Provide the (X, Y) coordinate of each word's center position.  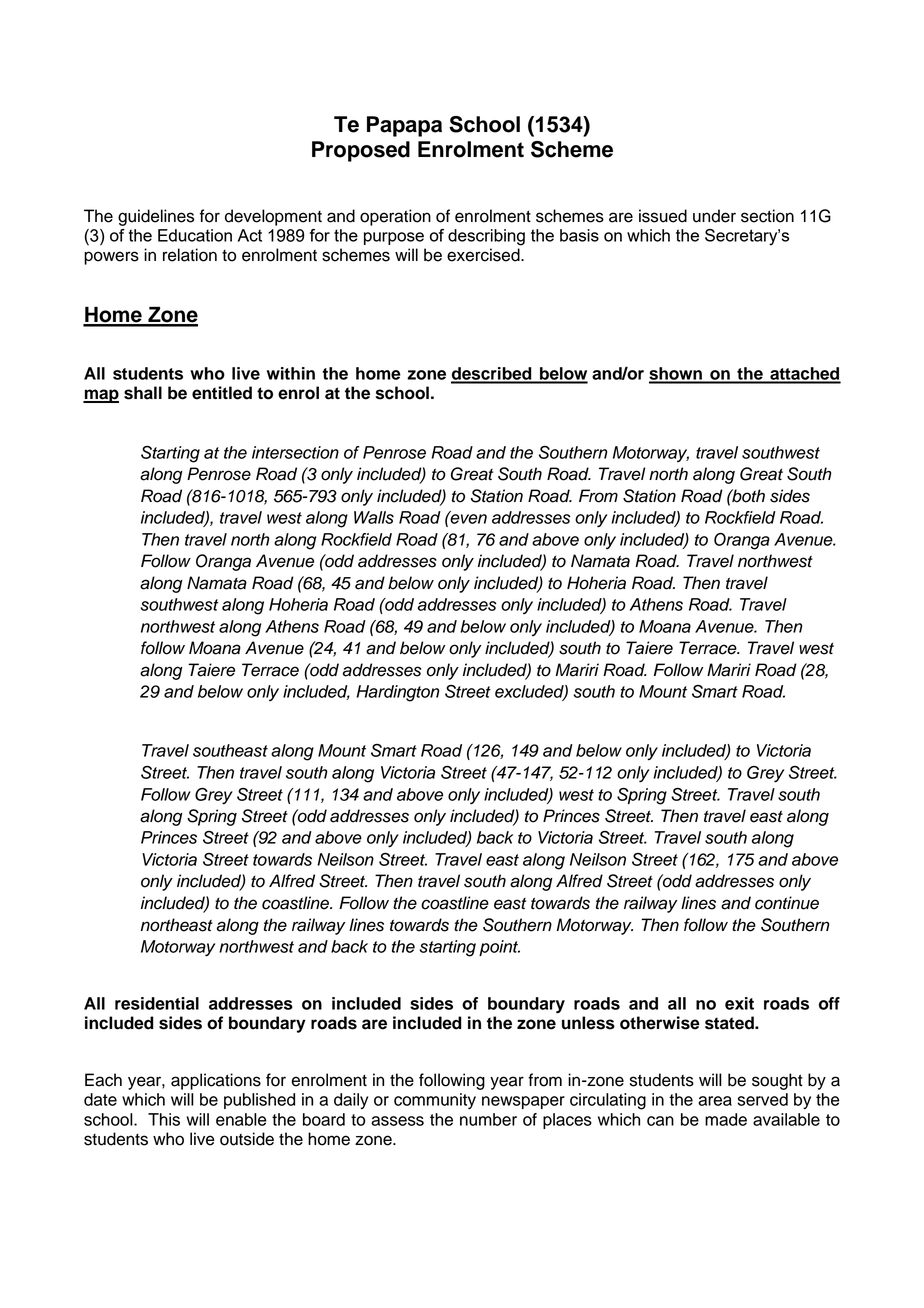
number (488, 1119)
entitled (222, 393)
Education (195, 235)
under (714, 216)
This (164, 1119)
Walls (374, 517)
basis (579, 235)
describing (486, 237)
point (499, 948)
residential (157, 1003)
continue (787, 903)
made (726, 1119)
